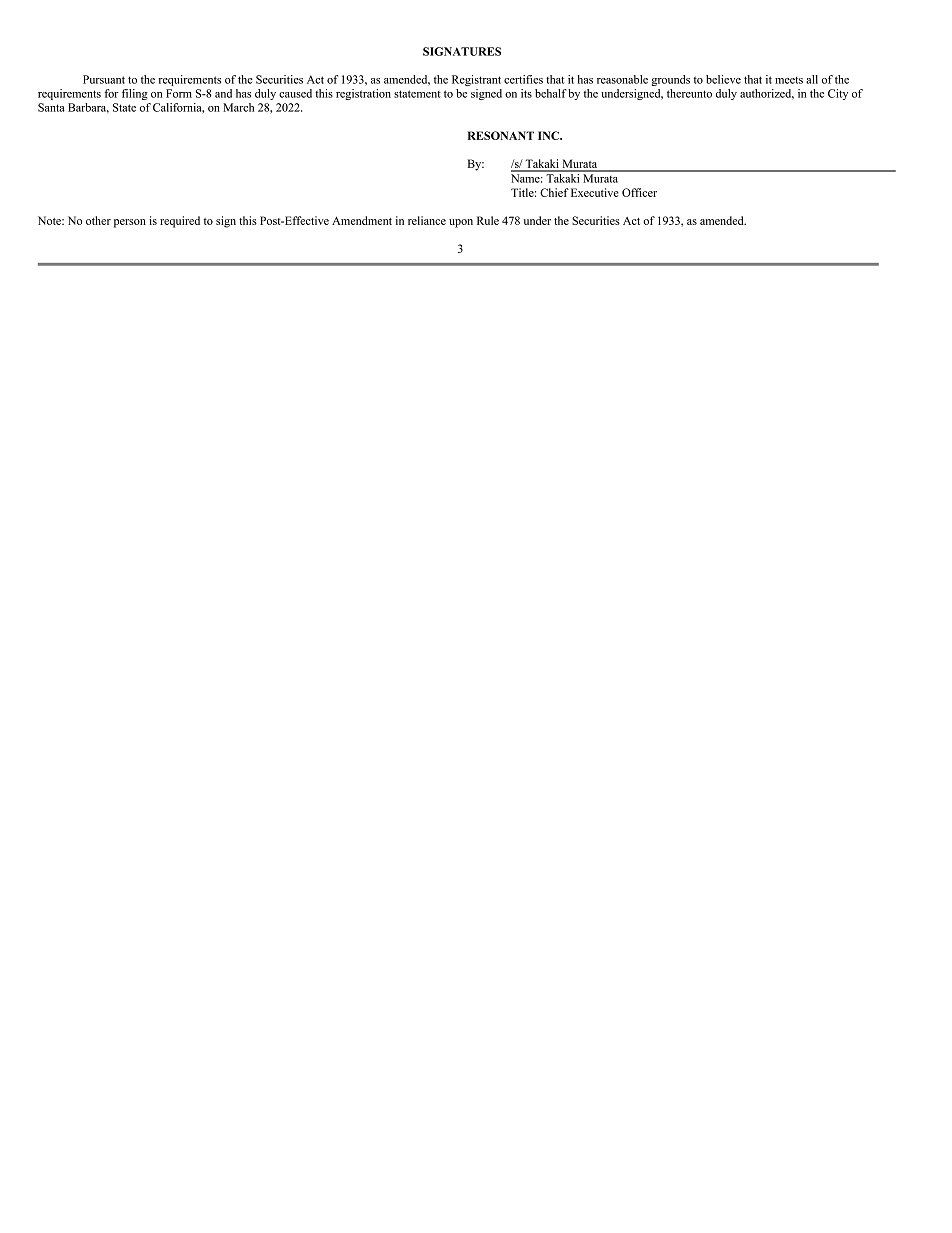  What do you see at coordinates (639, 192) in the page?
I see `Officer` at bounding box center [639, 192].
